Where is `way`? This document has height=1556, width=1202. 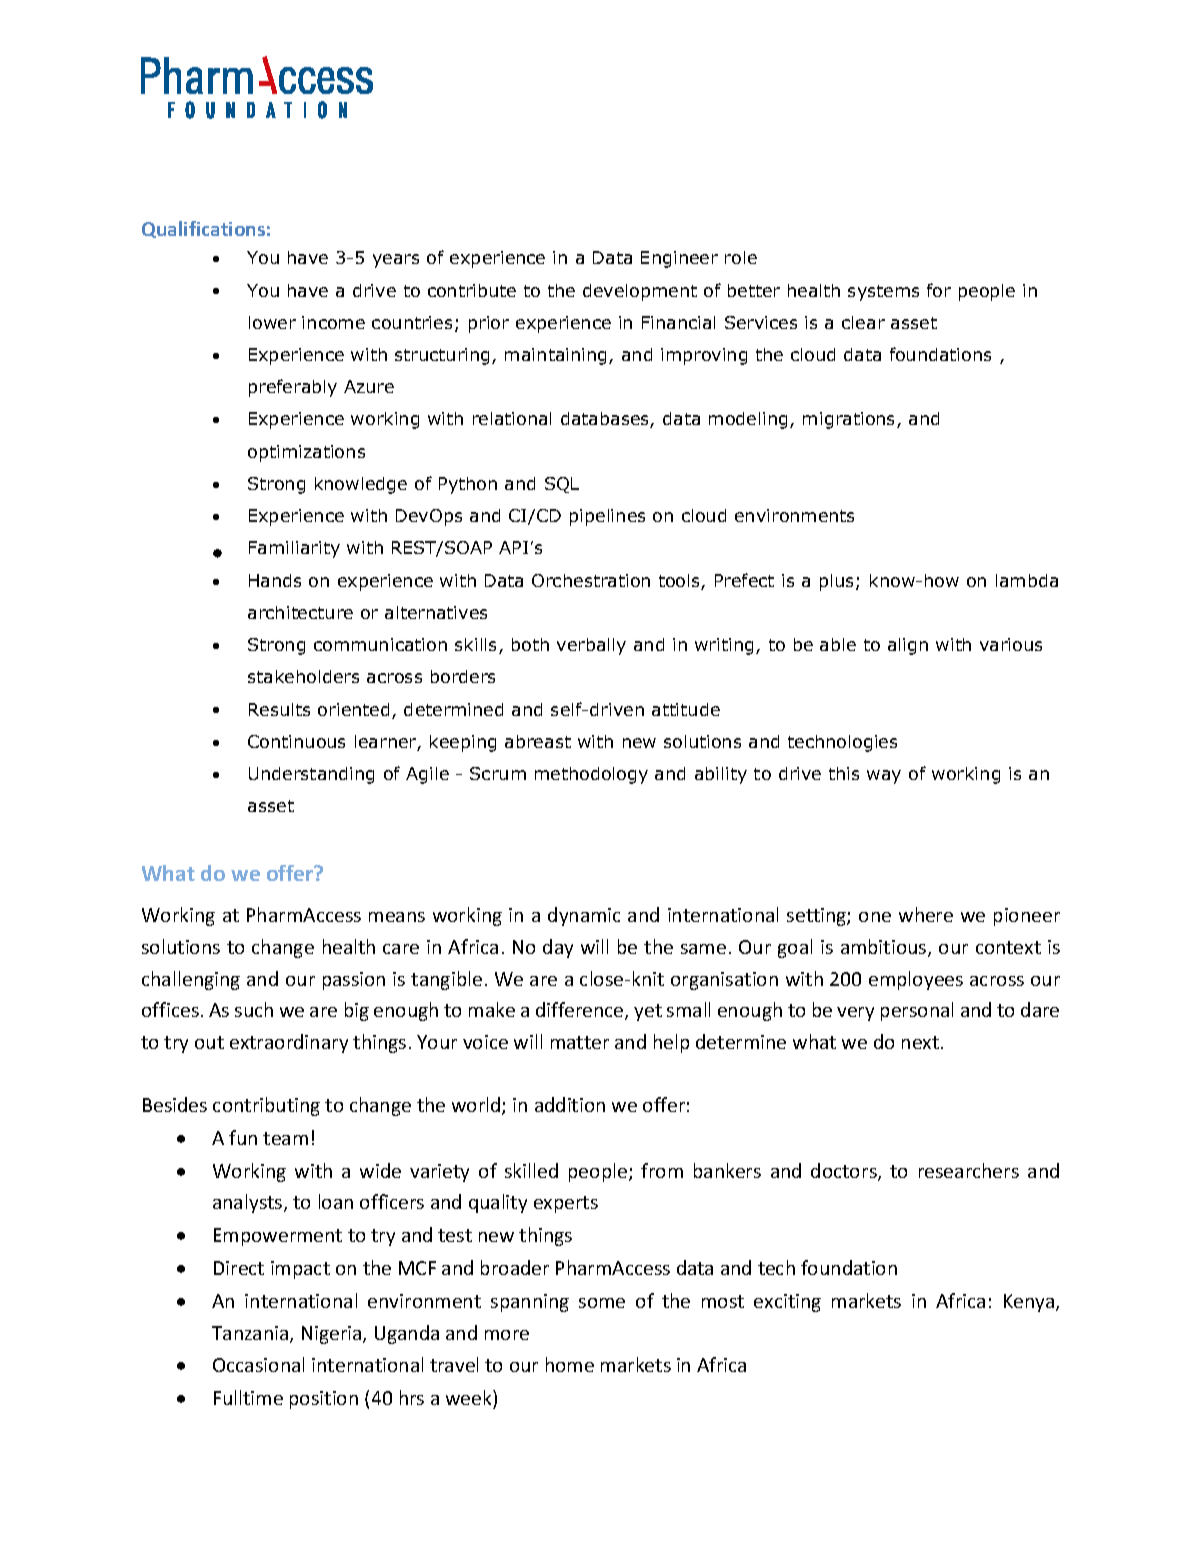
way is located at coordinates (884, 777).
